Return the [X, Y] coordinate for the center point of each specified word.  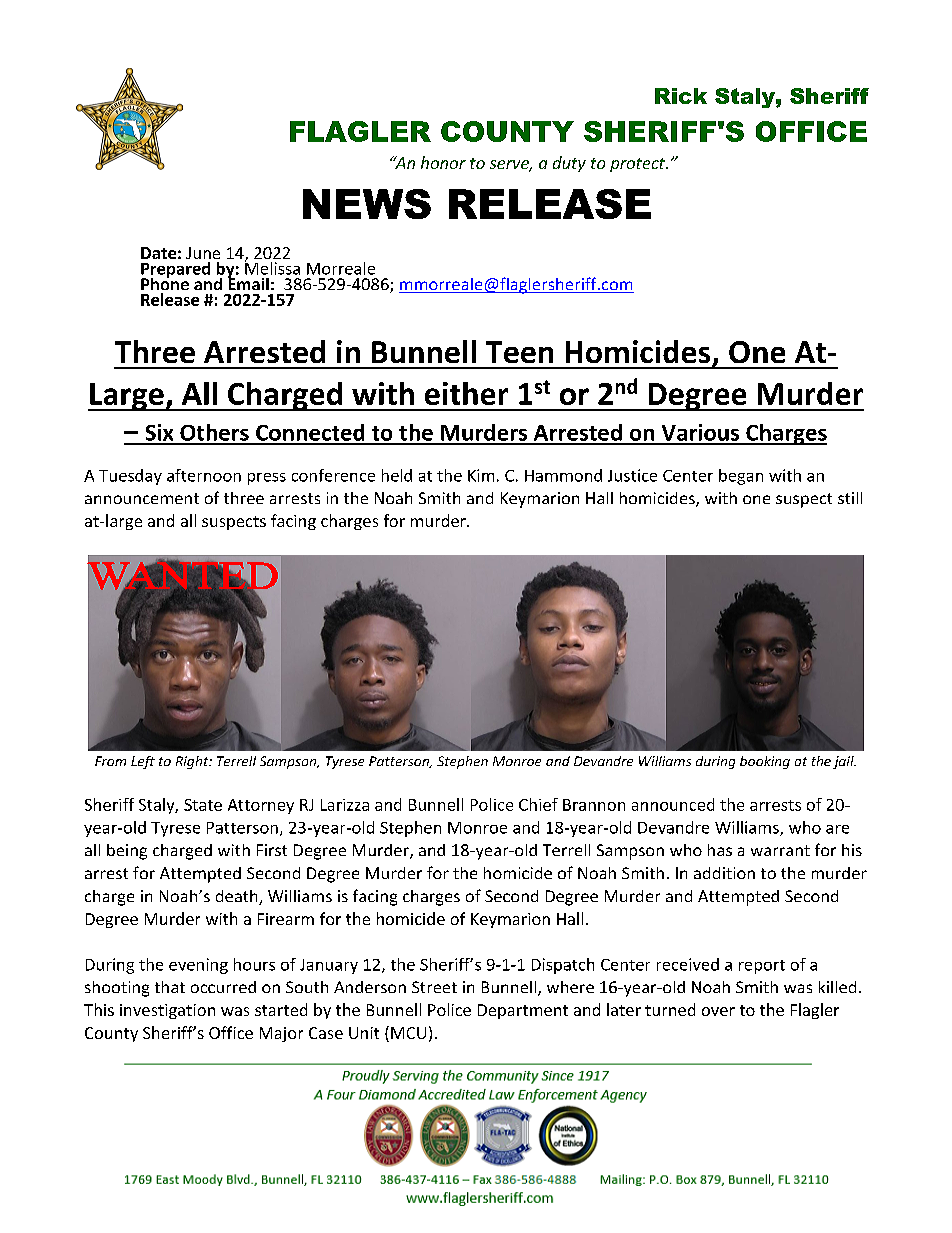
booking [765, 762]
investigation [167, 1011]
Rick [681, 96]
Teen [519, 352]
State [203, 805]
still [850, 498]
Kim [481, 475]
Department [523, 1011]
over [718, 1011]
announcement [142, 498]
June [203, 253]
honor [443, 162]
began [741, 477]
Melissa [272, 267]
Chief [538, 804]
